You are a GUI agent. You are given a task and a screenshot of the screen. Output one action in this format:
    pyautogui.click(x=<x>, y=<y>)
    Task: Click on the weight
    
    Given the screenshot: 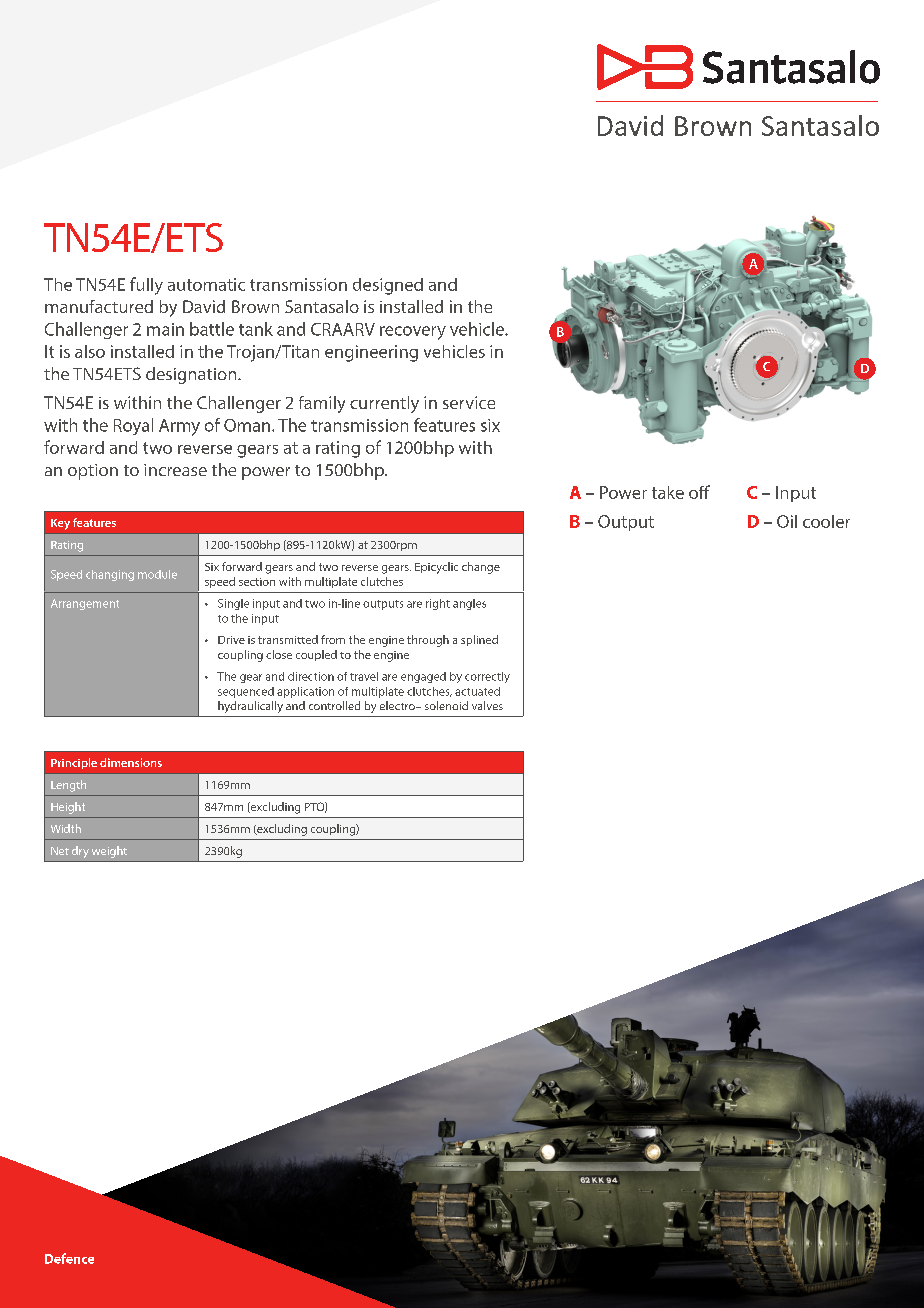 What is the action you would take?
    pyautogui.click(x=109, y=852)
